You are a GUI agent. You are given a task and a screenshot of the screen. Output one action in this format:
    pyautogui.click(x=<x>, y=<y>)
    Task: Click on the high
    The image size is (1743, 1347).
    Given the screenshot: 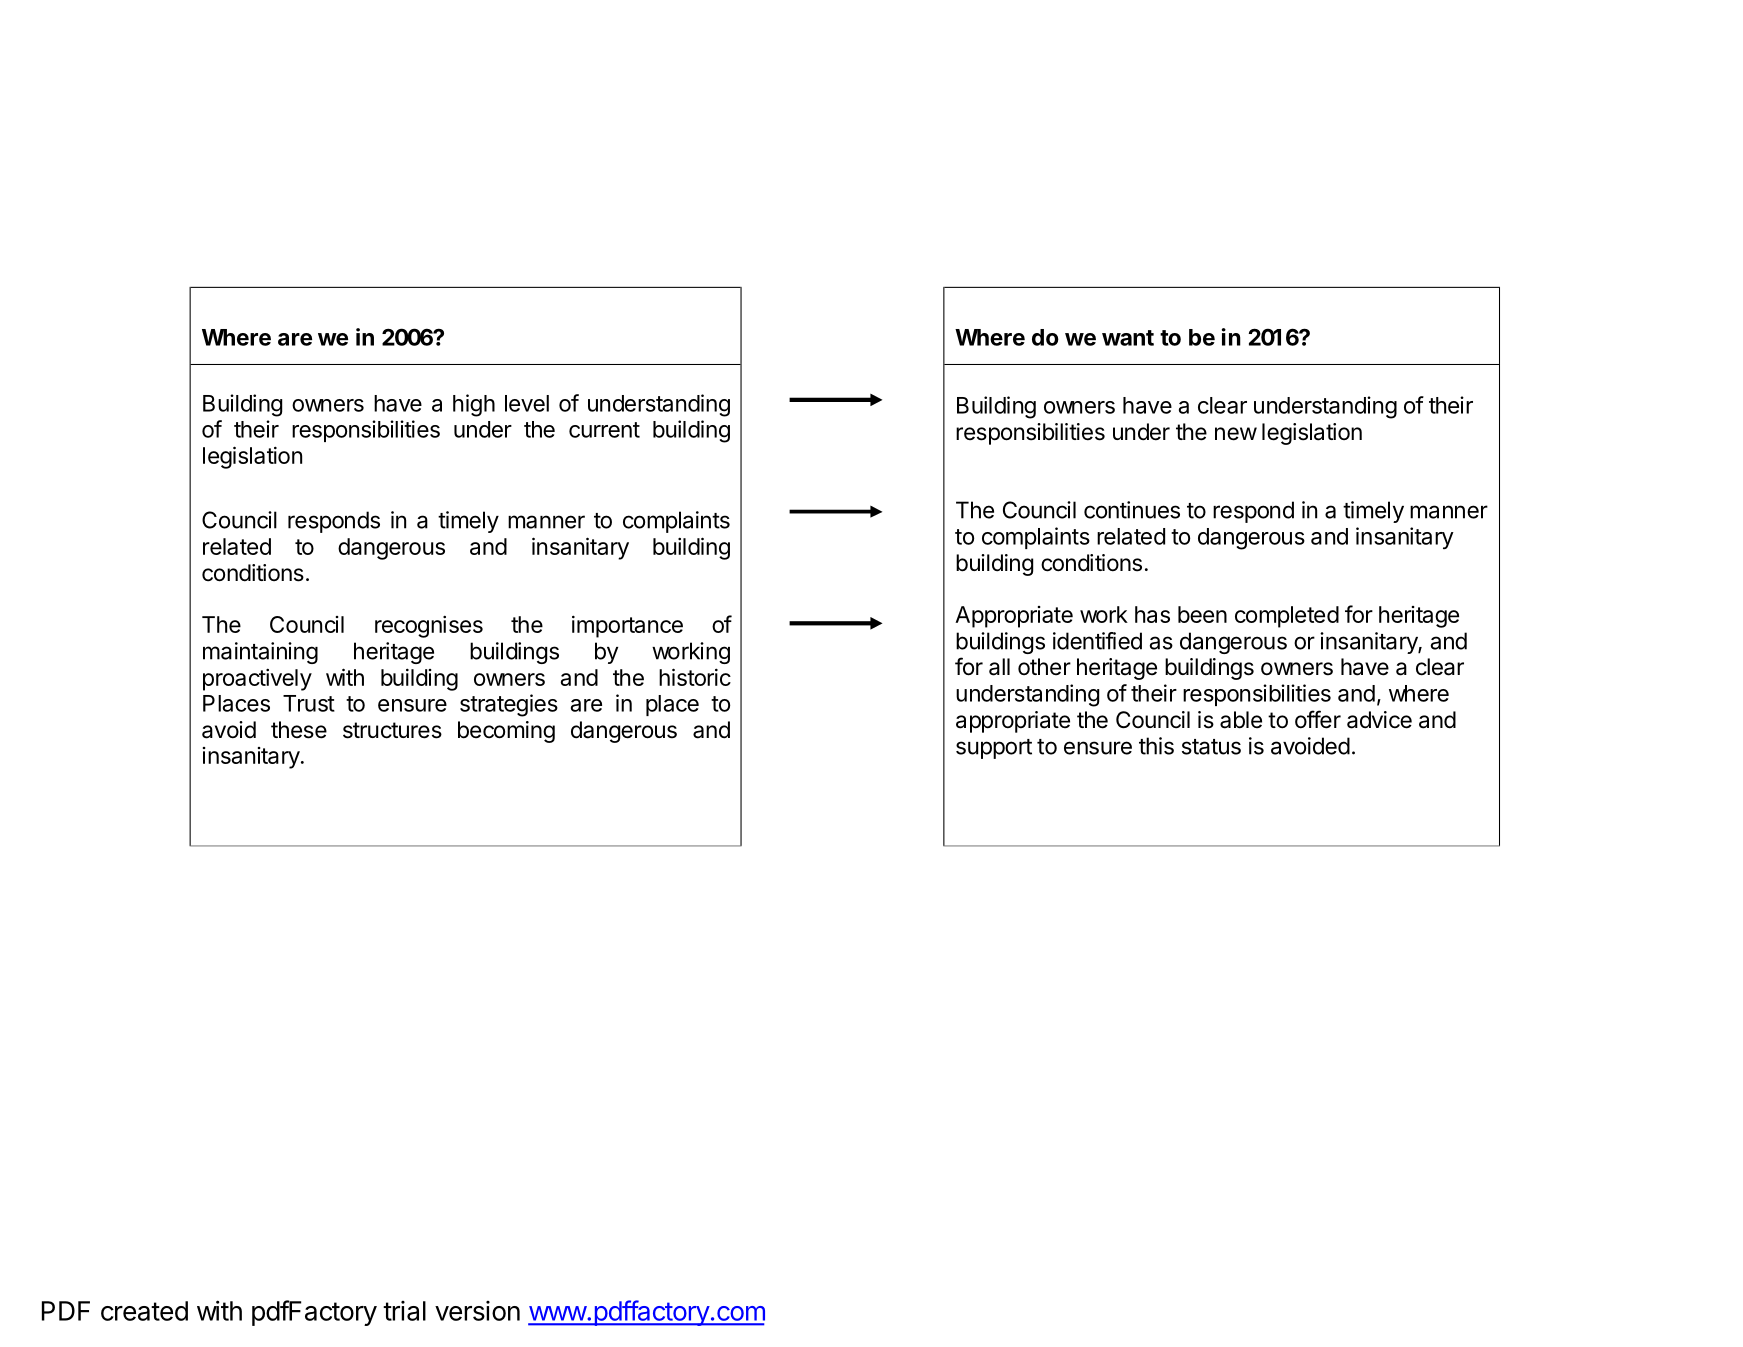 What is the action you would take?
    pyautogui.click(x=474, y=405)
